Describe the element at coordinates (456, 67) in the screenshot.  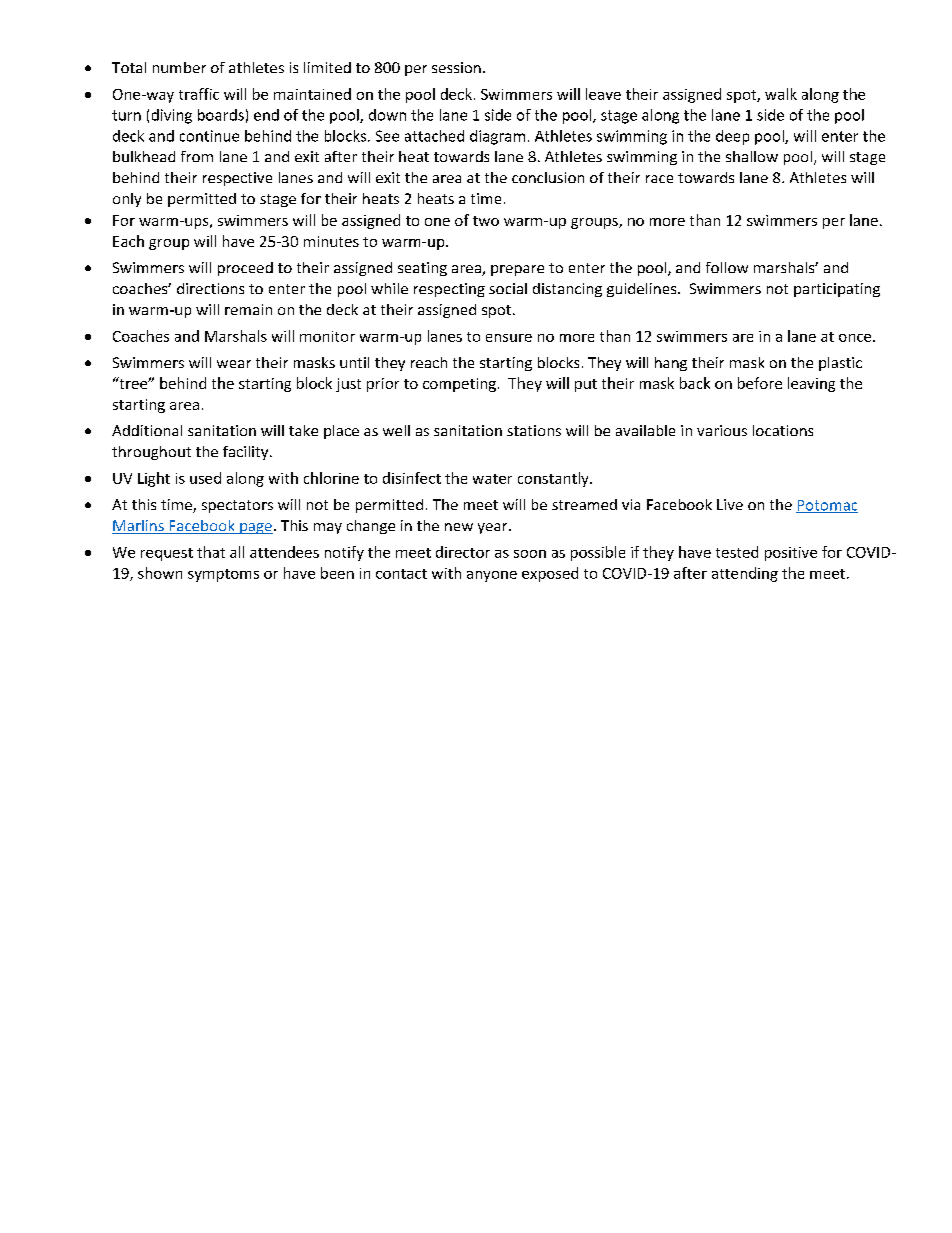
I see `session` at that location.
